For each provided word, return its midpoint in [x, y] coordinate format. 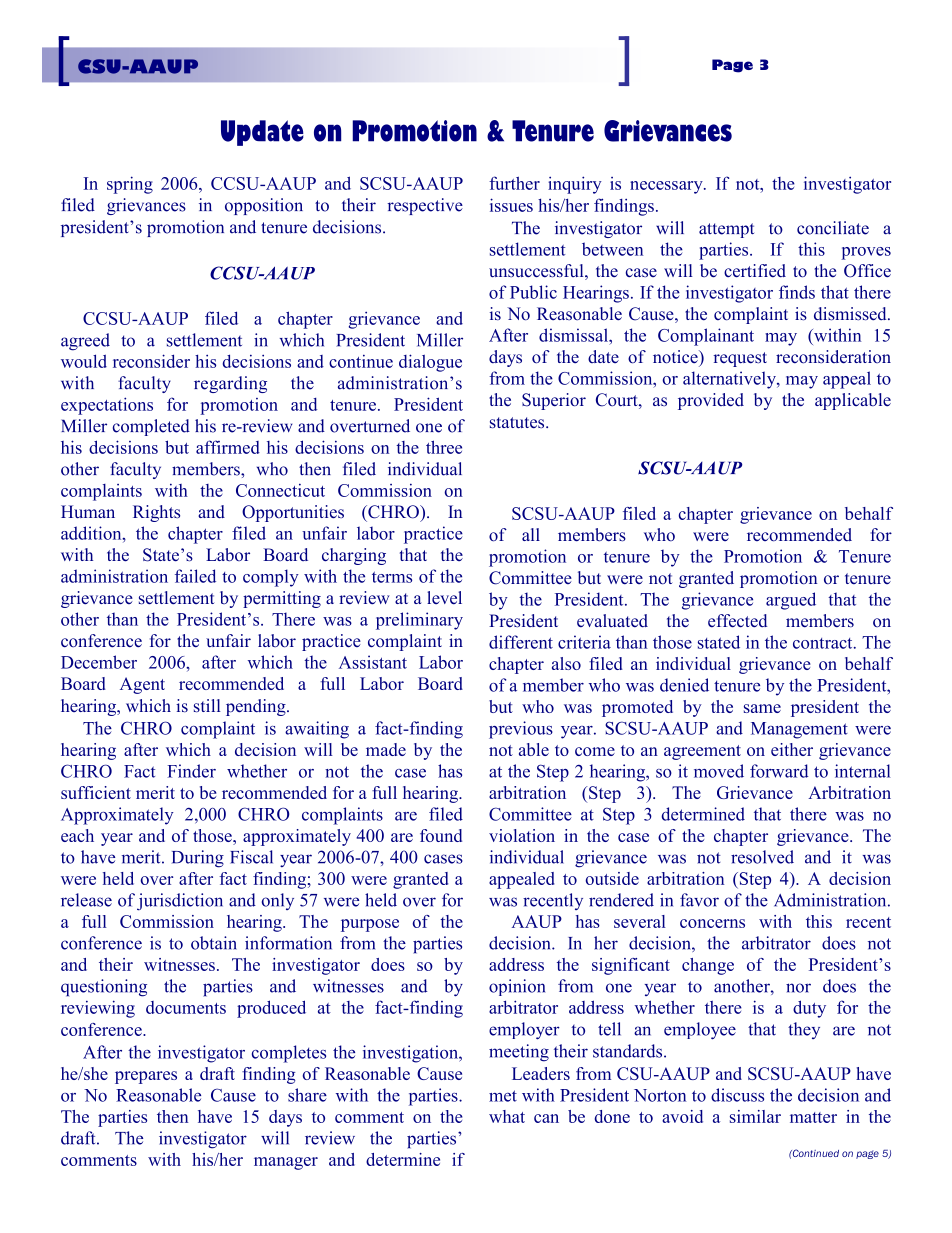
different [521, 642]
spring [130, 185]
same [762, 708]
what [507, 1116]
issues [511, 205]
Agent [142, 685]
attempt [726, 230]
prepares [146, 1077]
